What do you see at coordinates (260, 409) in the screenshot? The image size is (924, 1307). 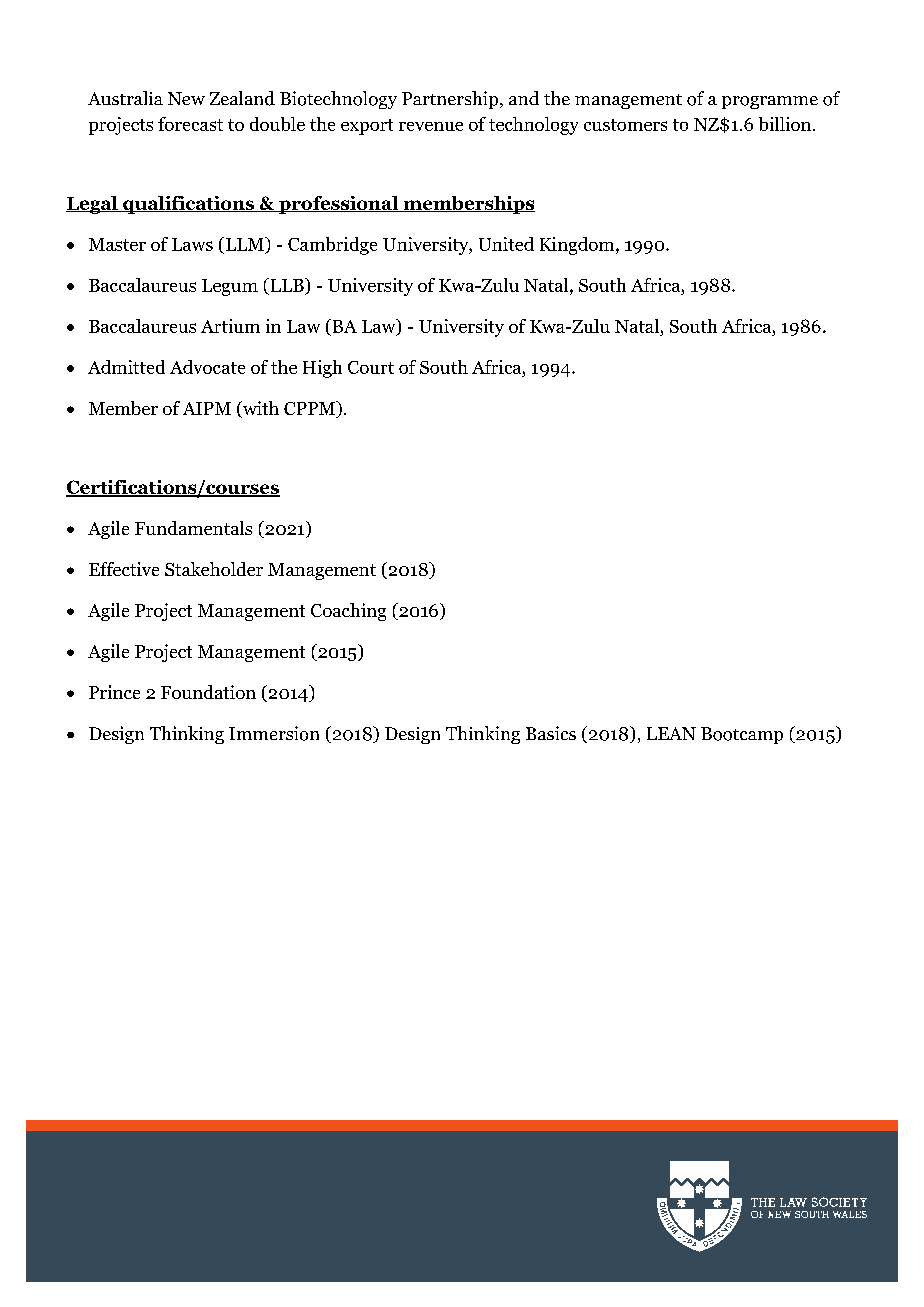 I see `with` at bounding box center [260, 409].
